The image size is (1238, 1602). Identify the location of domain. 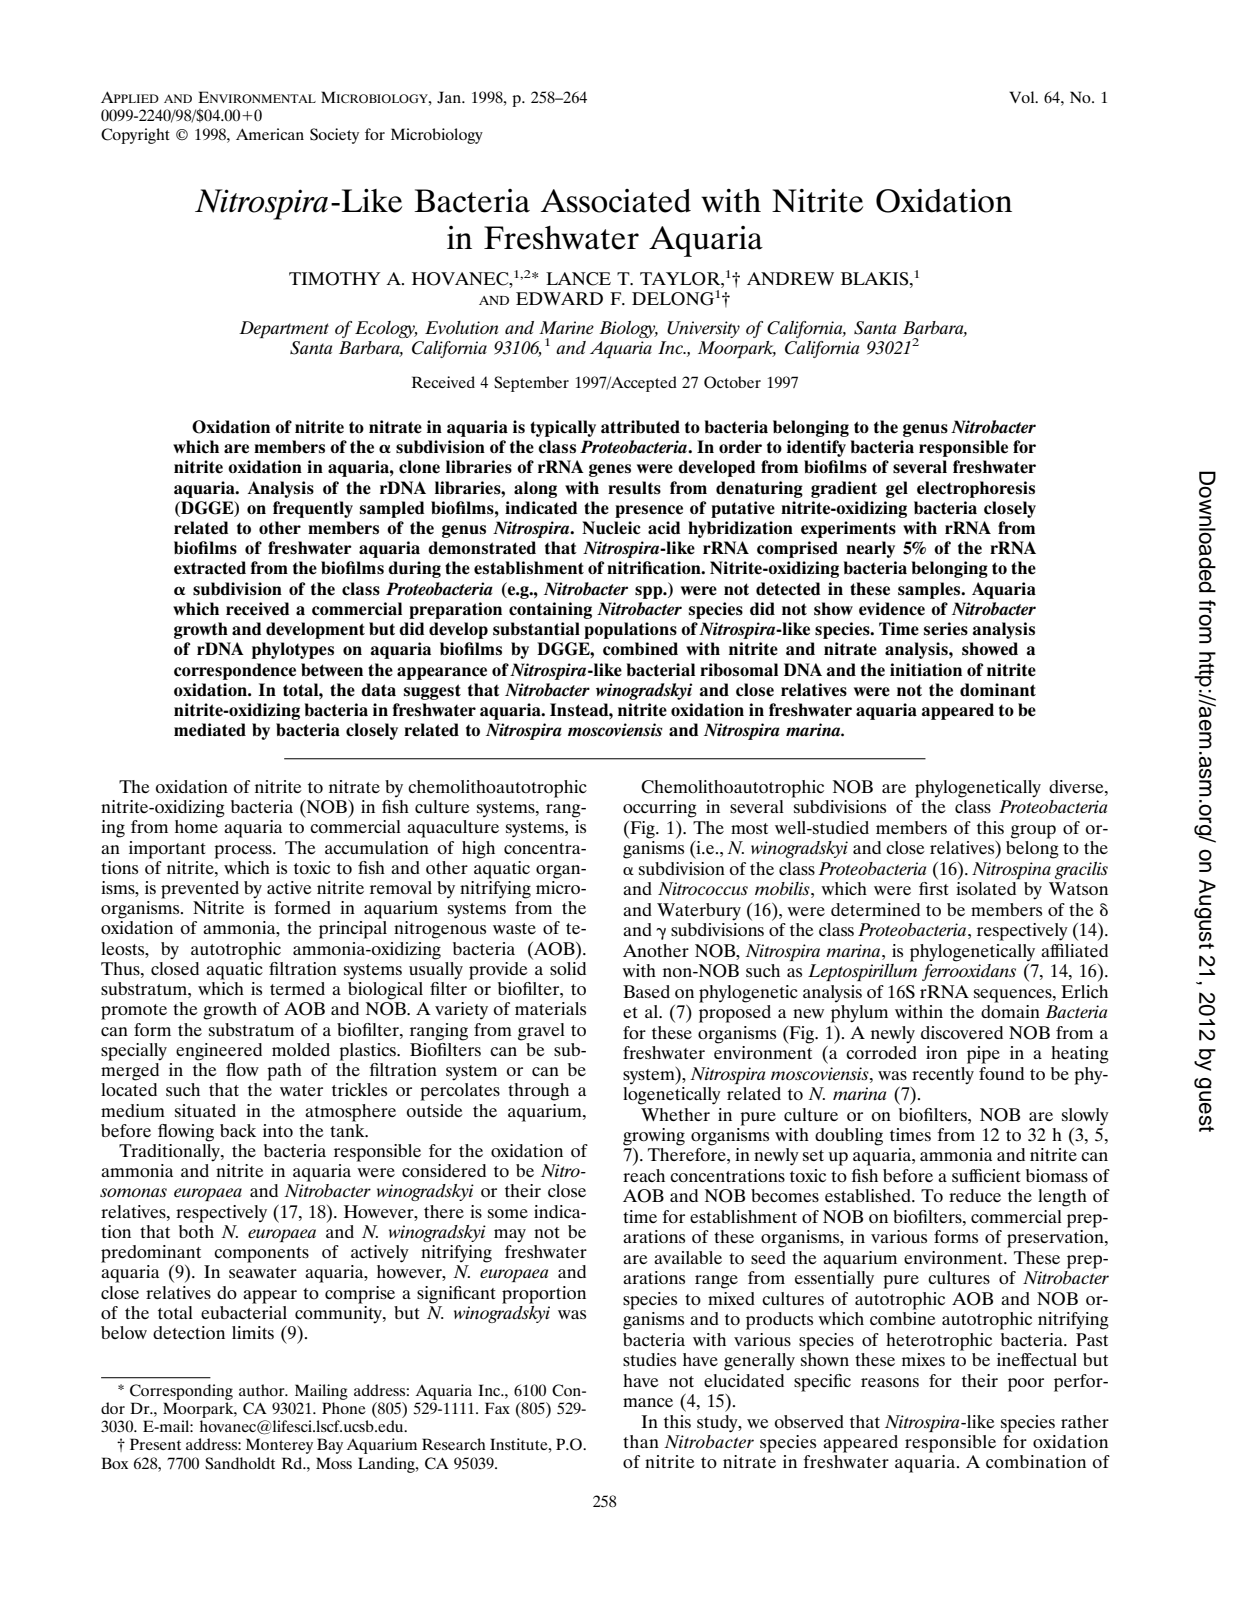
(1010, 1011).
